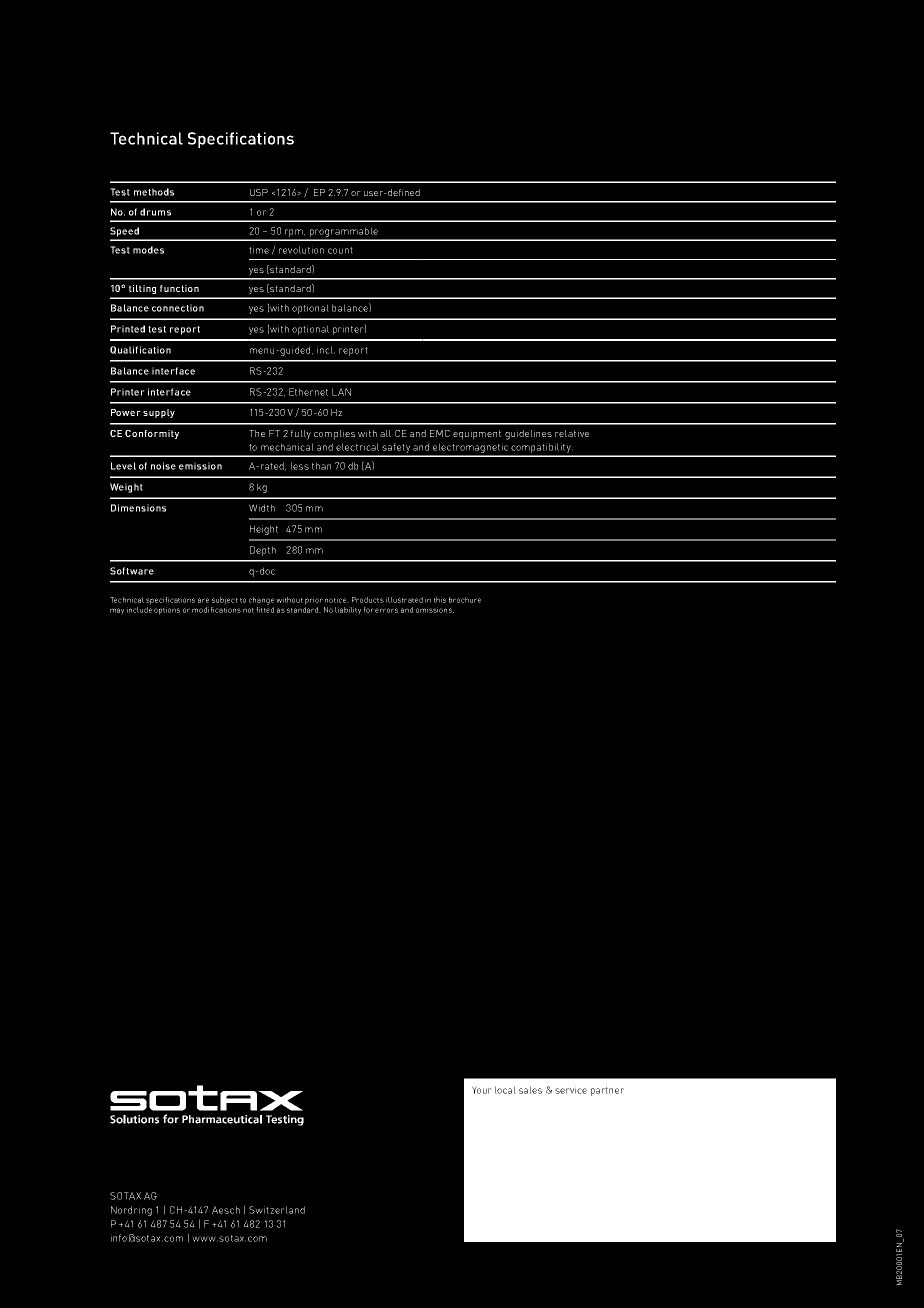 This screenshot has width=924, height=1308. I want to click on drums, so click(155, 212).
